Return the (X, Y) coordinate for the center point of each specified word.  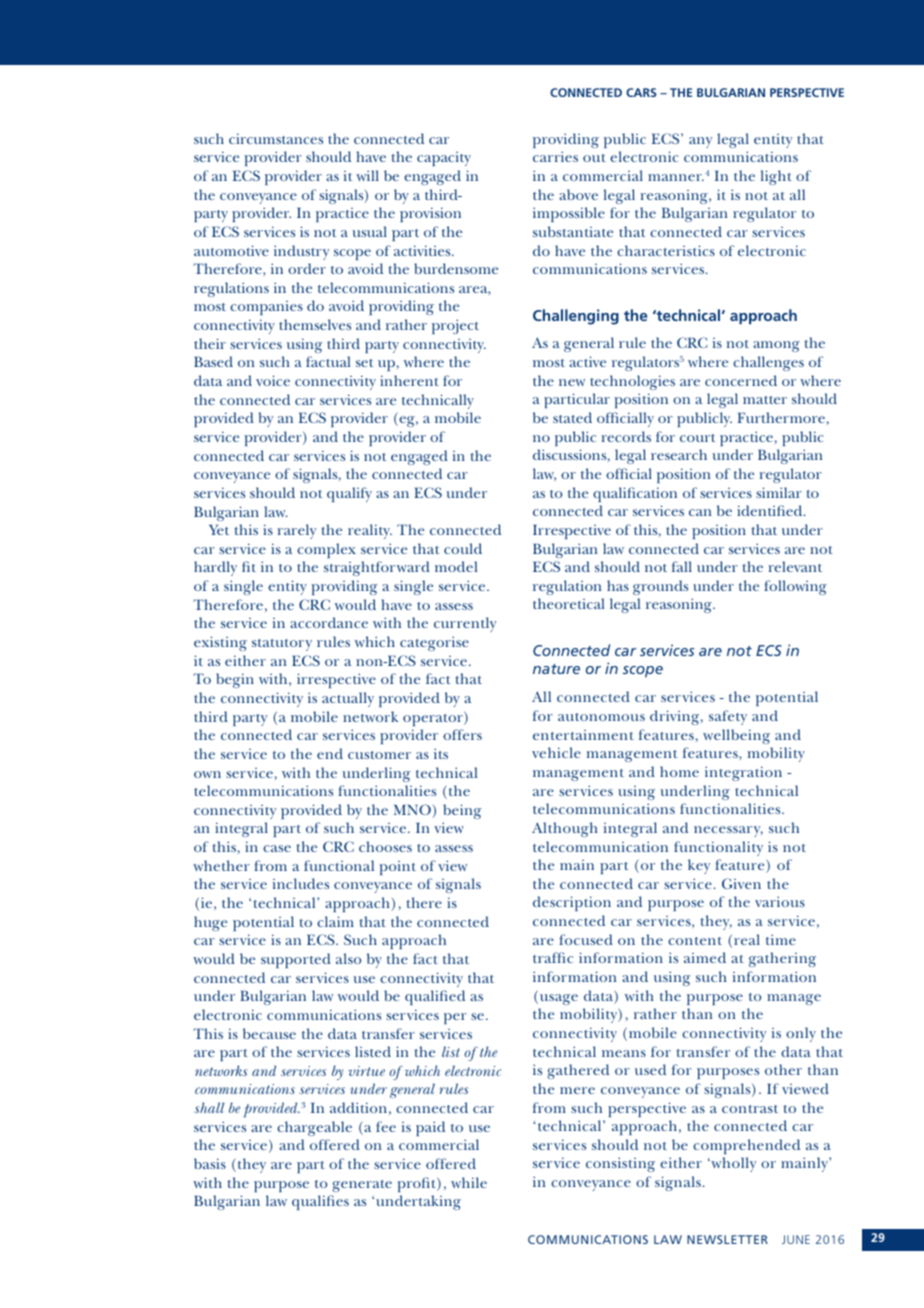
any (700, 142)
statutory (282, 645)
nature (556, 669)
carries (555, 156)
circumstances (276, 138)
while (469, 1182)
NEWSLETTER (727, 1239)
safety (728, 717)
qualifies (320, 1202)
